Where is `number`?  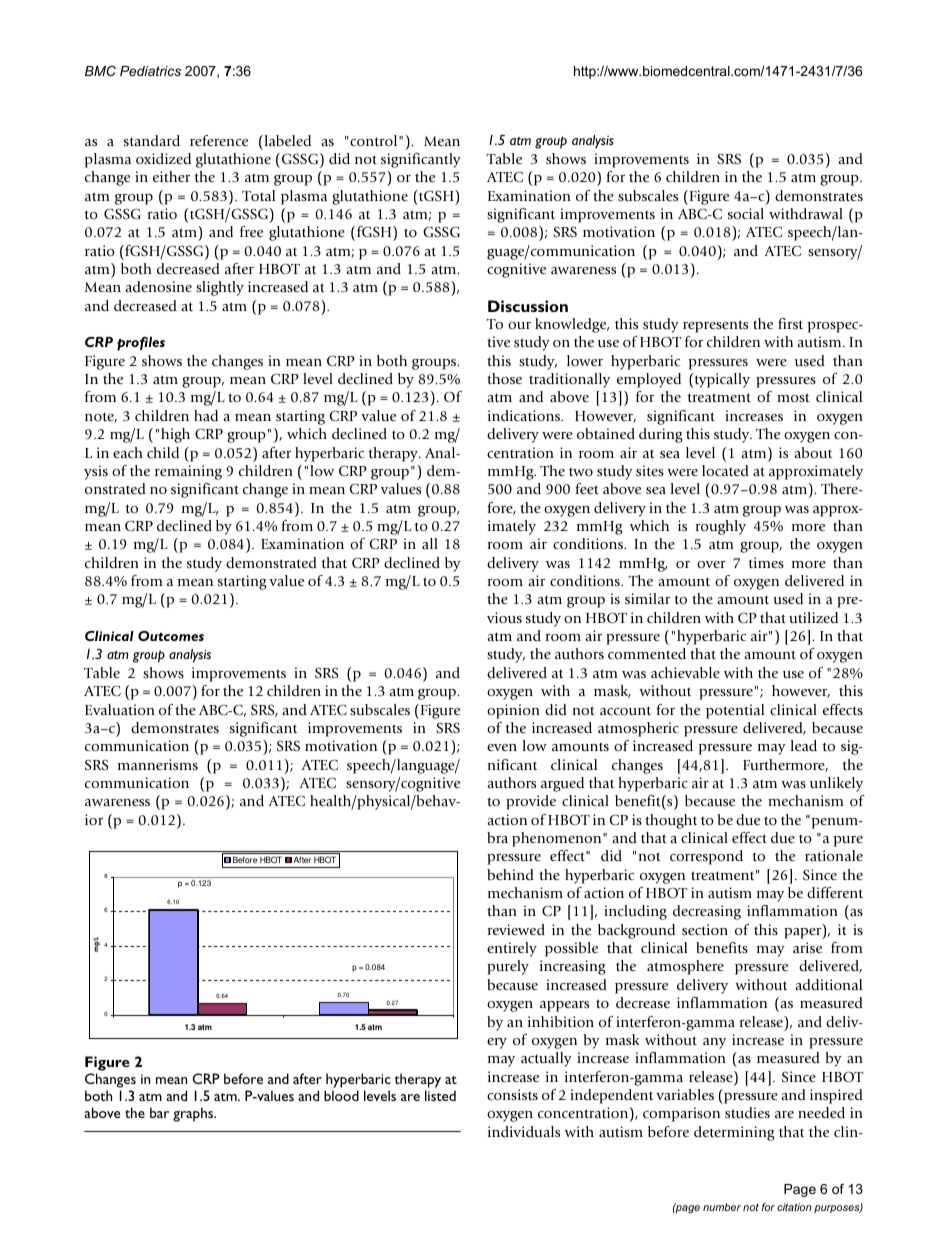
number is located at coordinates (722, 1207).
